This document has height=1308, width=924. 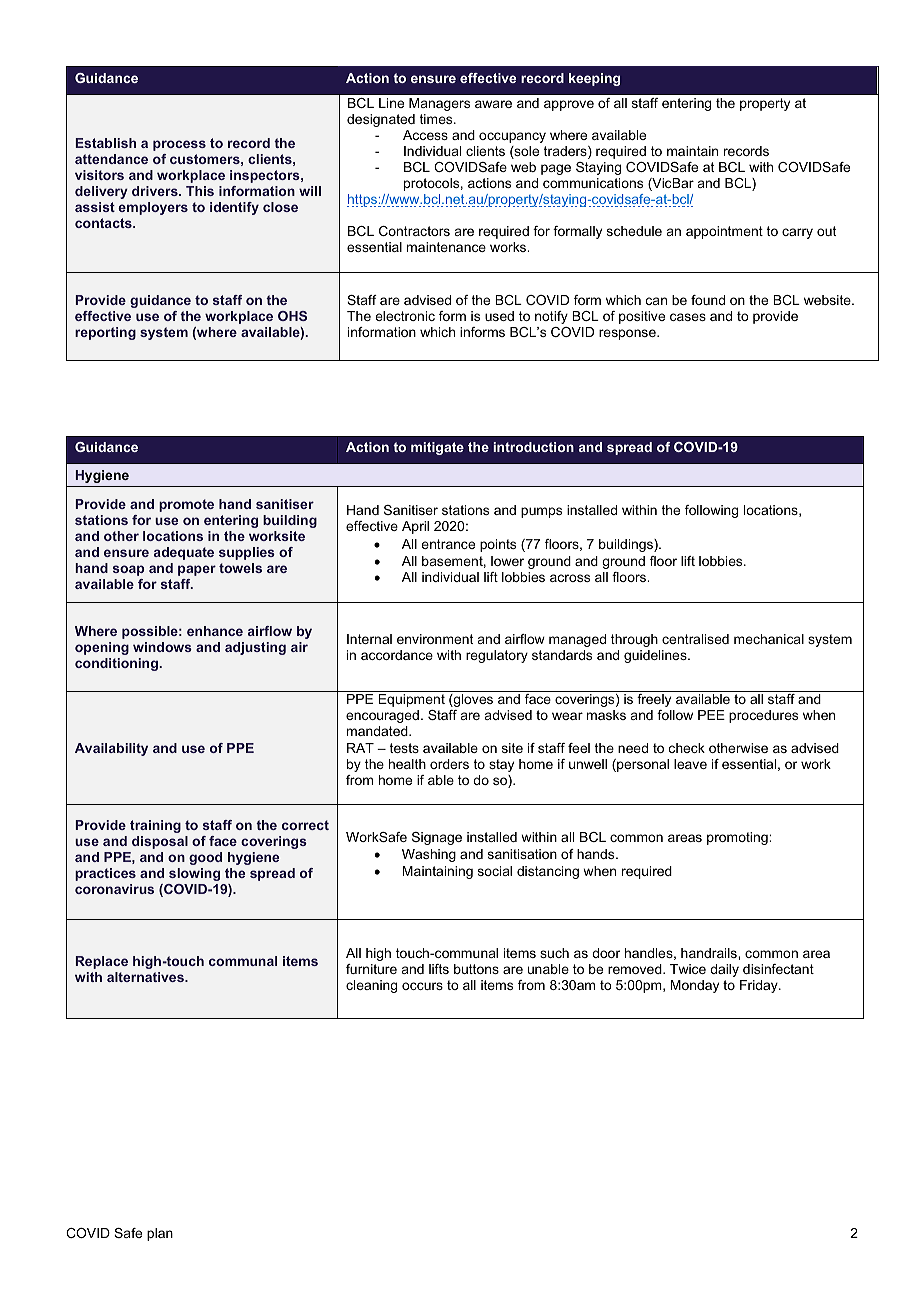 What do you see at coordinates (449, 764) in the document?
I see `orders` at bounding box center [449, 764].
